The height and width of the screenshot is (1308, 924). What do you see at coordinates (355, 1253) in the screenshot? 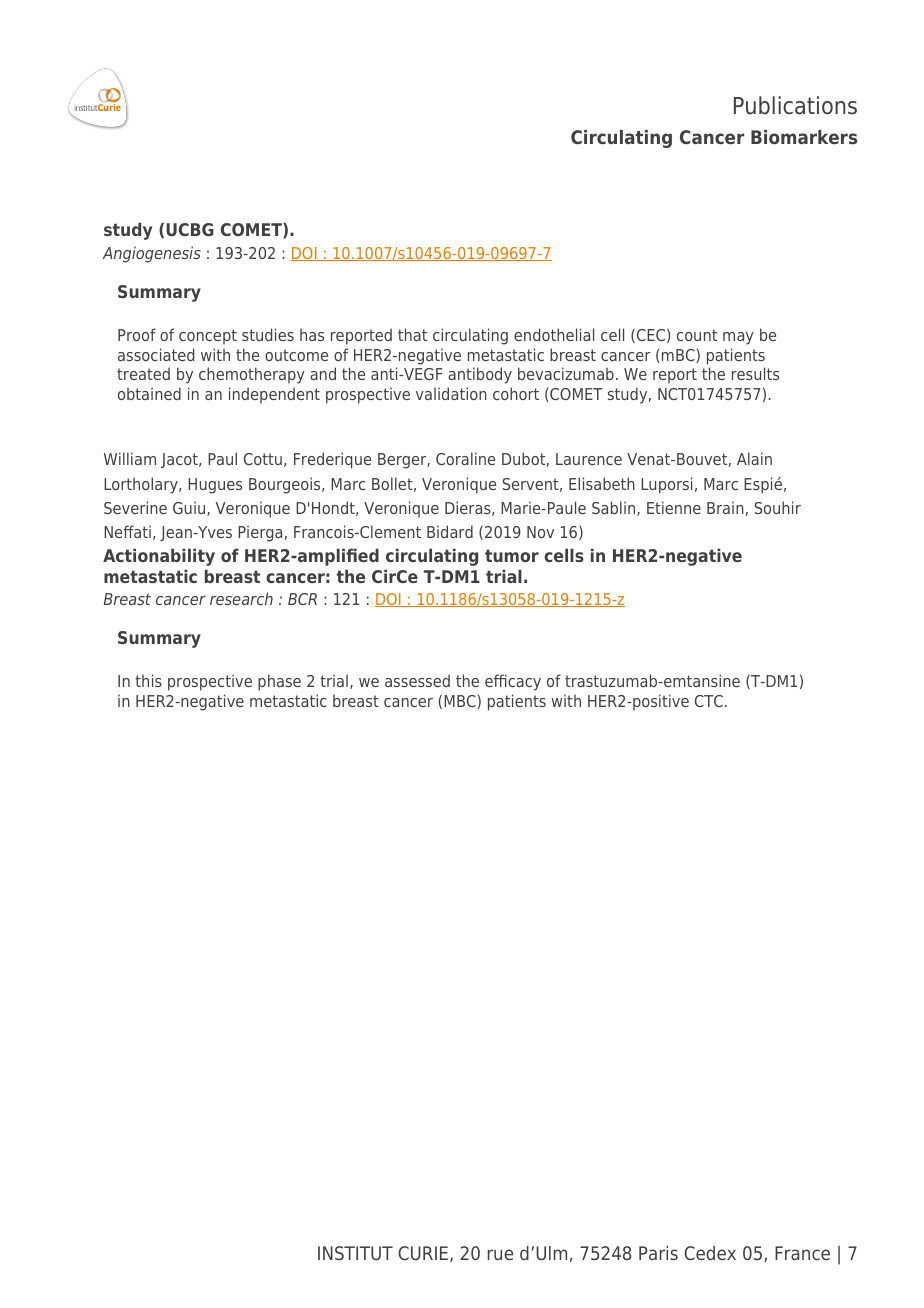
I see `INSTITUT` at bounding box center [355, 1253].
